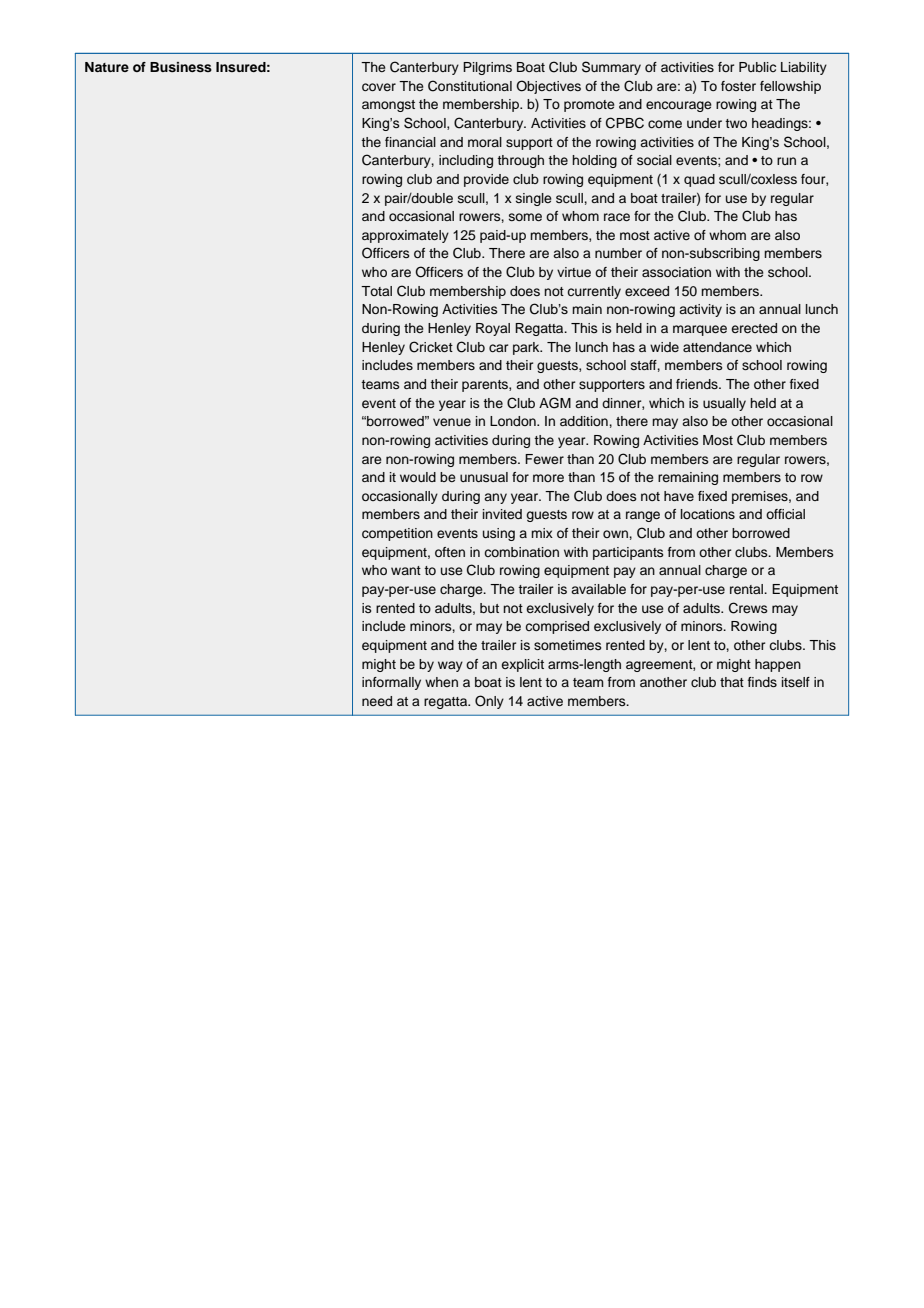 This document has height=1308, width=924. I want to click on need, so click(377, 701).
